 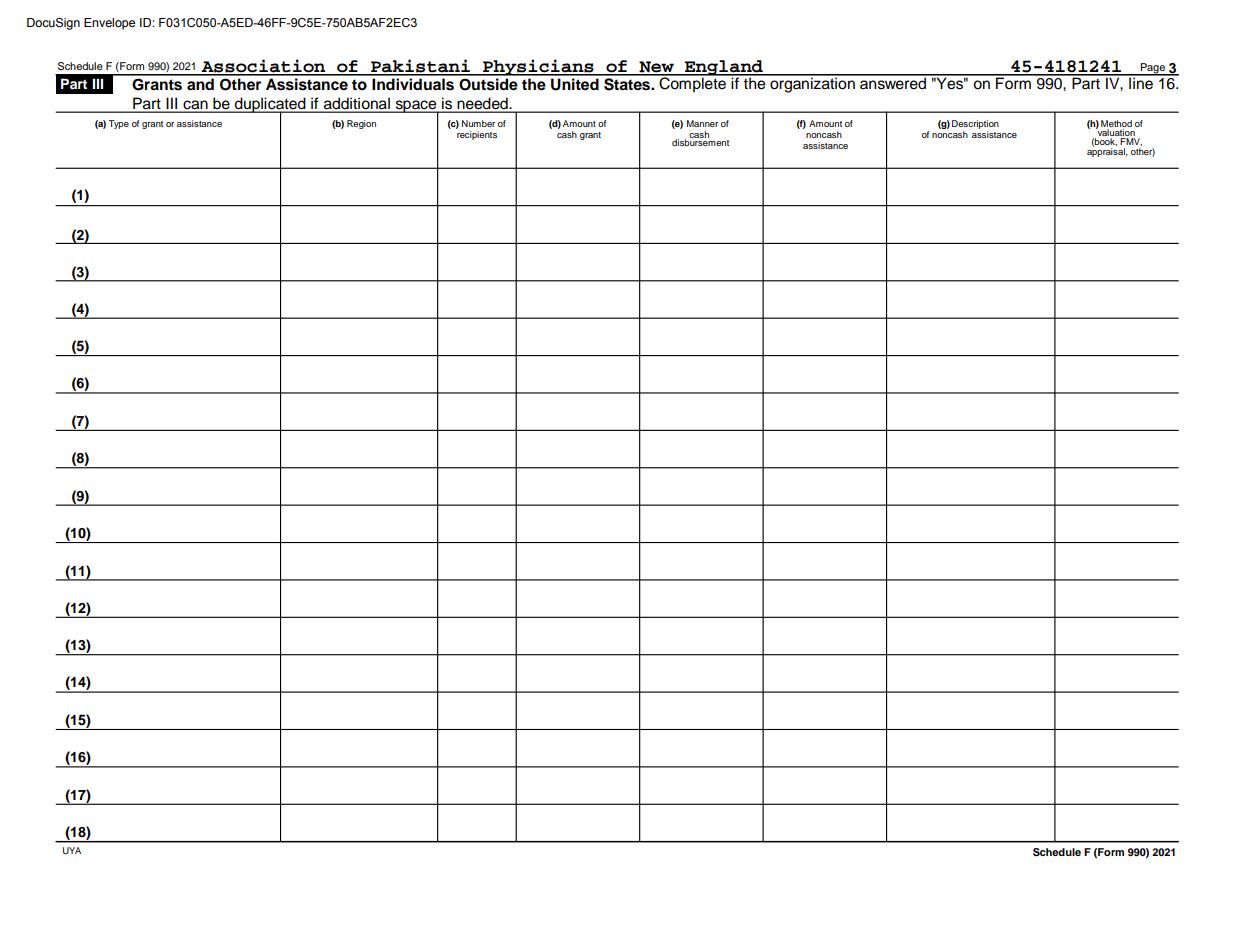 I want to click on England, so click(x=724, y=68).
